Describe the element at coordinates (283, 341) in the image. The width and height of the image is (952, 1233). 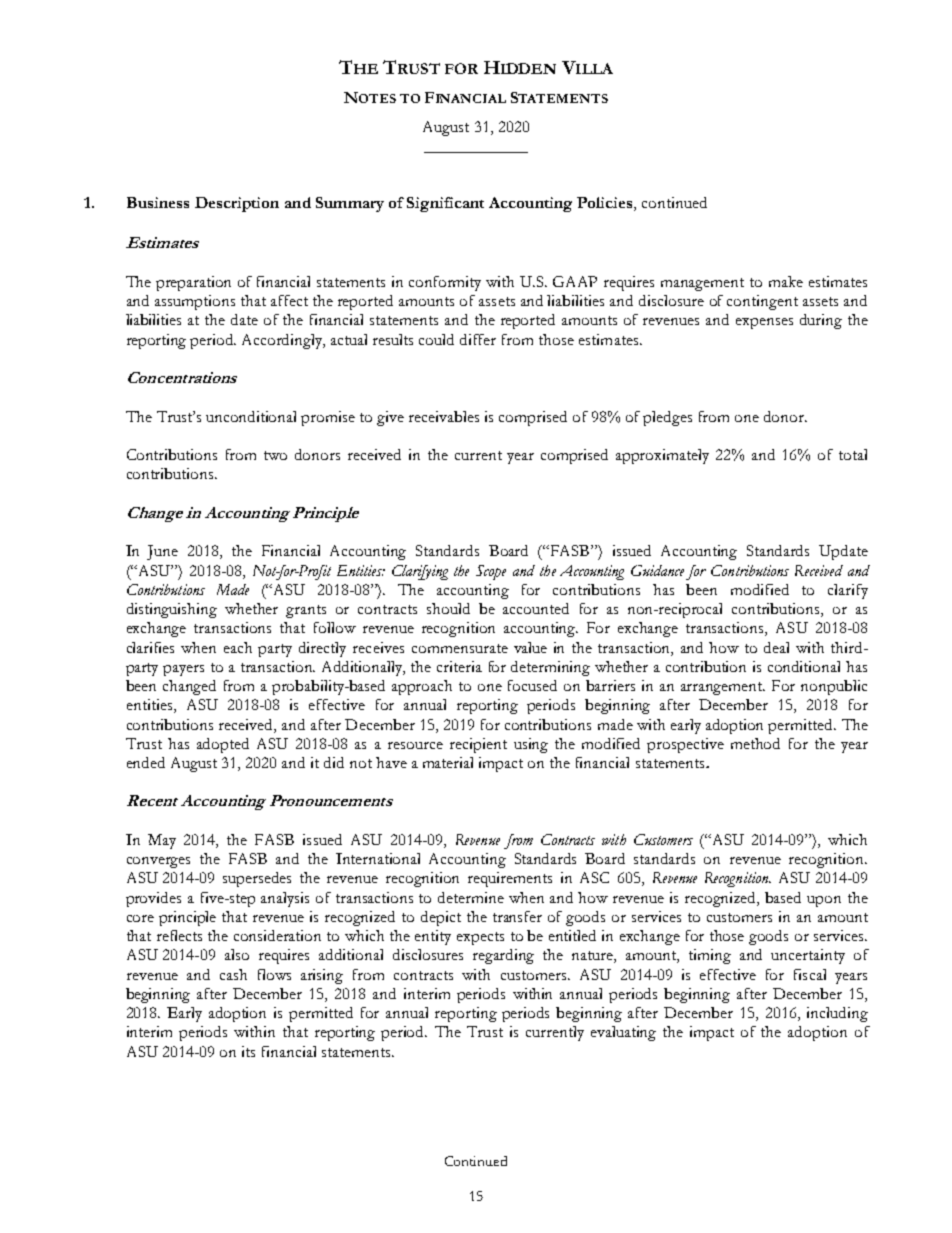
I see `Accordingly` at that location.
